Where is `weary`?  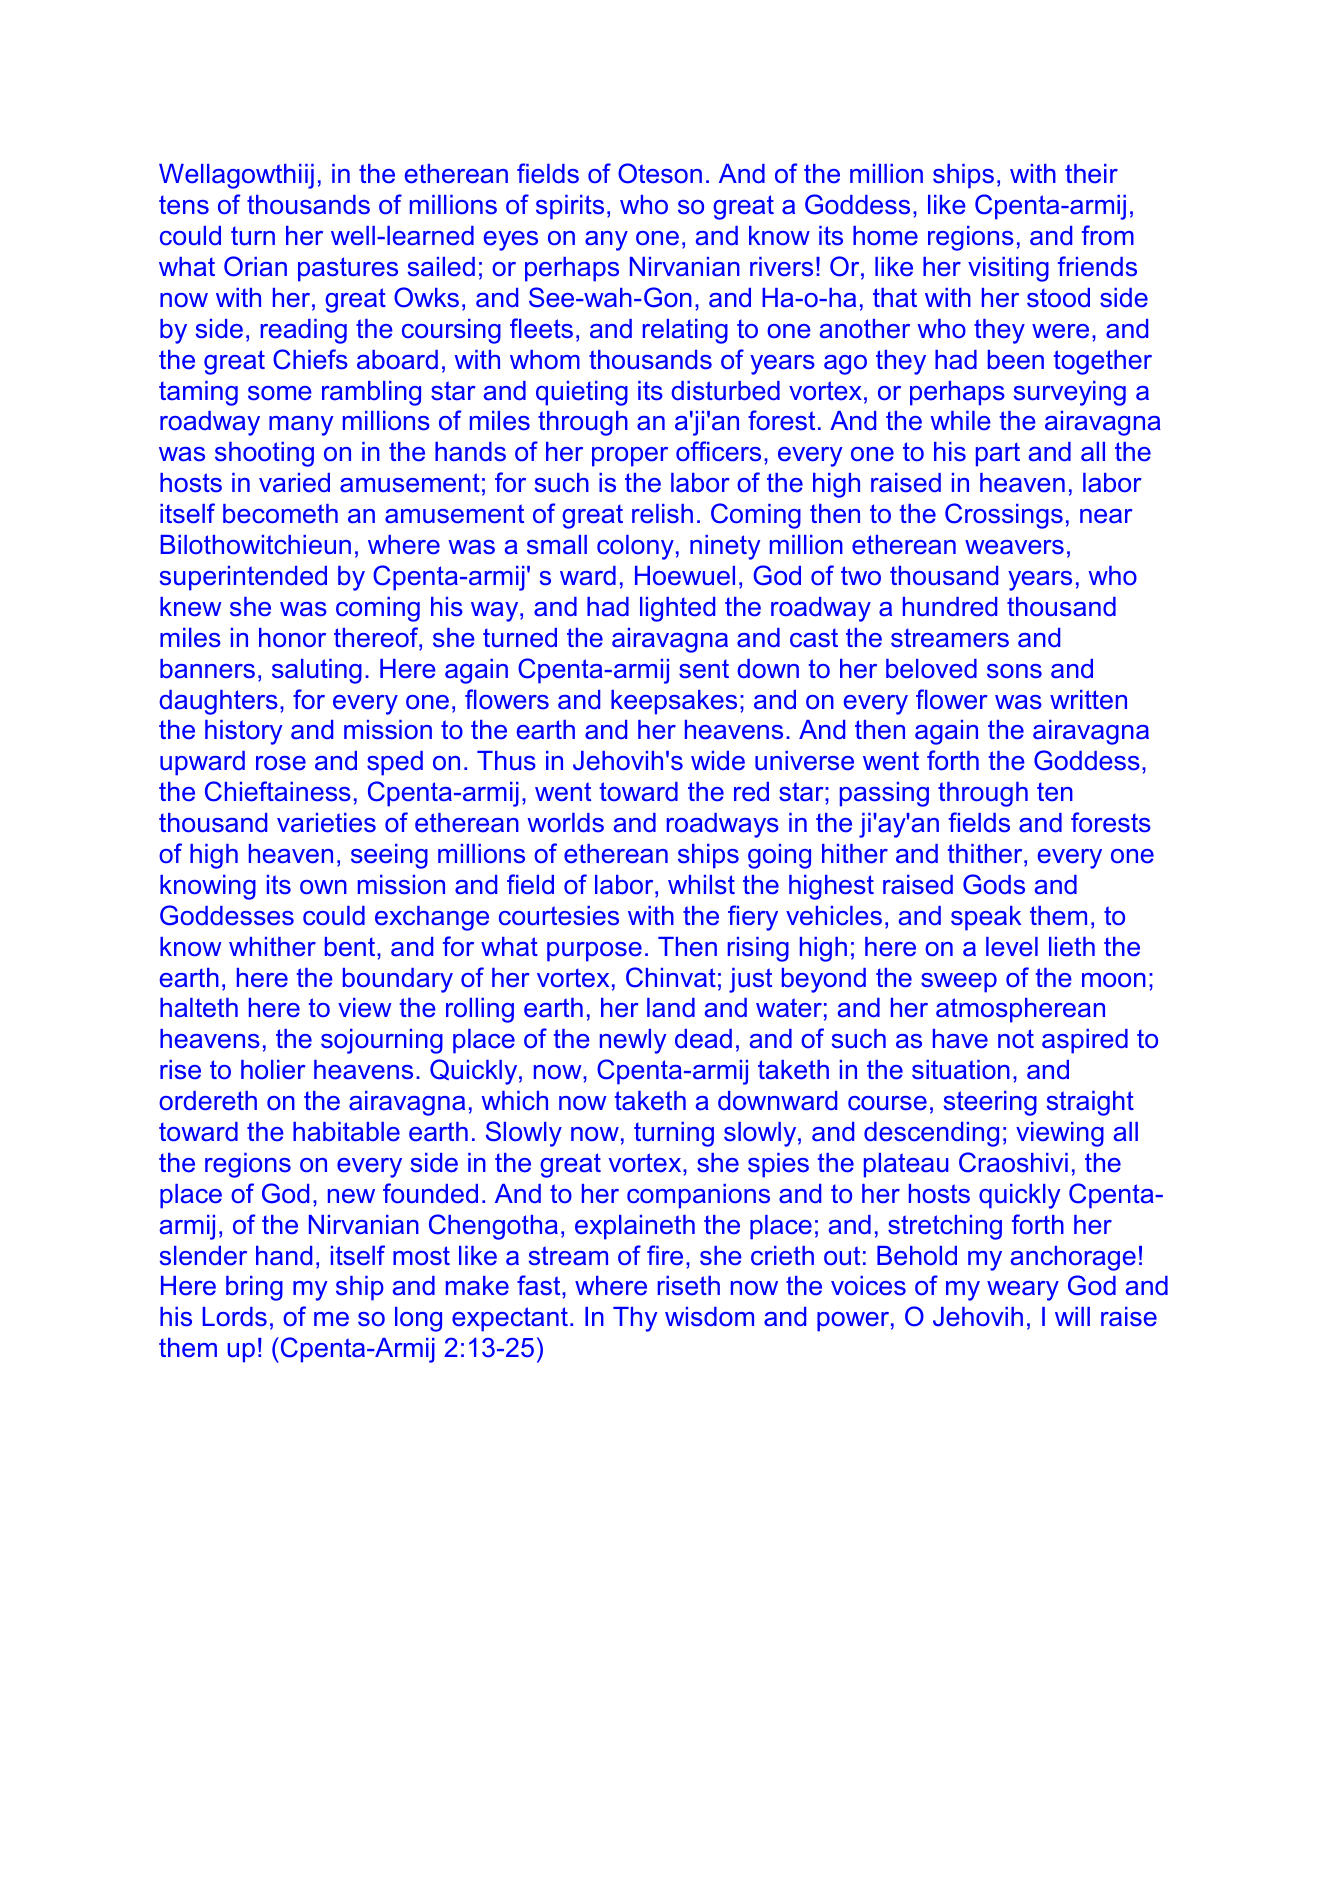
weary is located at coordinates (1023, 1291).
